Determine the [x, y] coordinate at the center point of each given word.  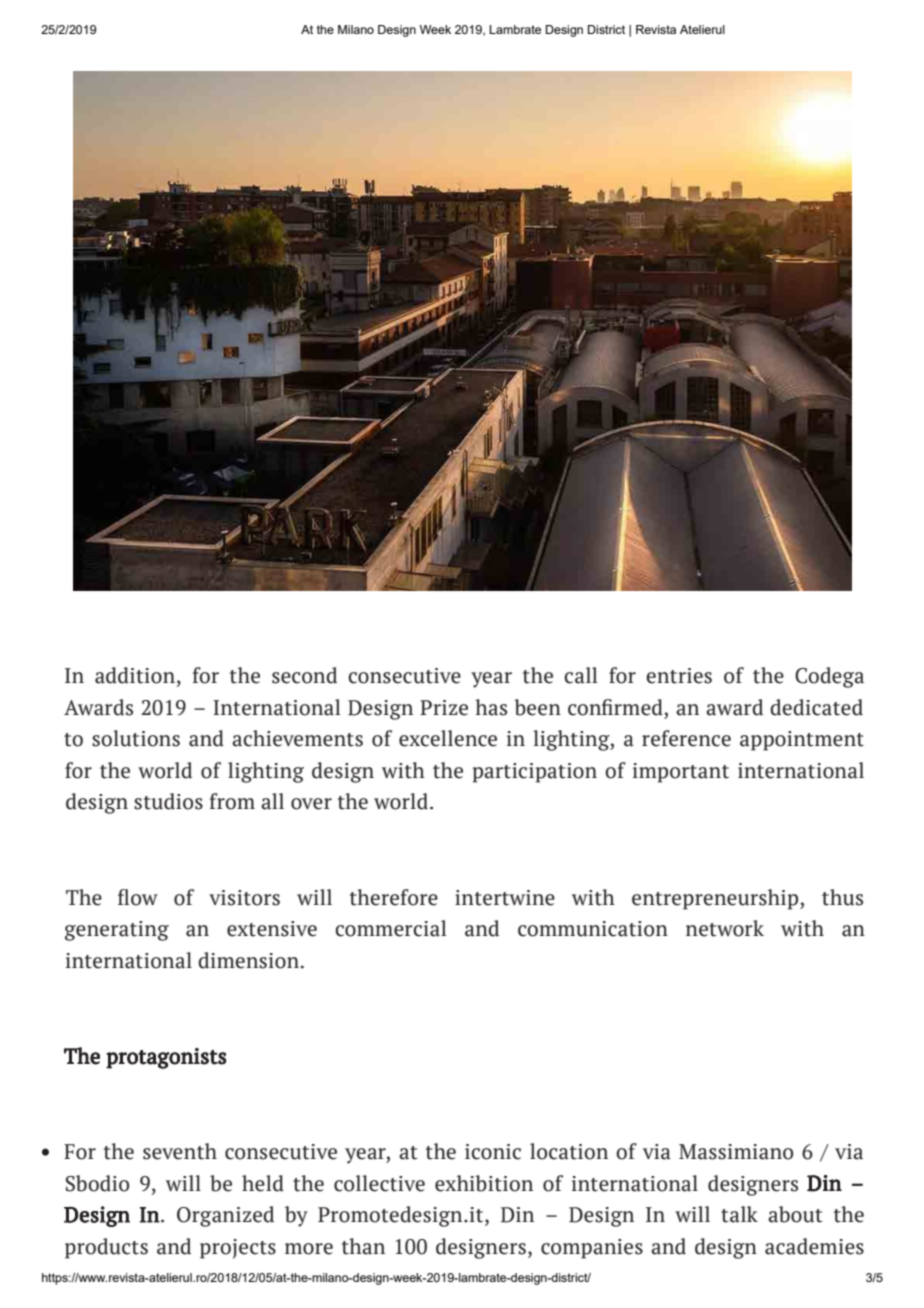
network [725, 928]
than [363, 1246]
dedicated [816, 707]
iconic [493, 1152]
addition [135, 675]
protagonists [166, 1058]
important [681, 773]
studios [168, 801]
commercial [390, 928]
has [491, 707]
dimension [248, 960]
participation [534, 773]
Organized [225, 1216]
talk [739, 1214]
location [569, 1151]
